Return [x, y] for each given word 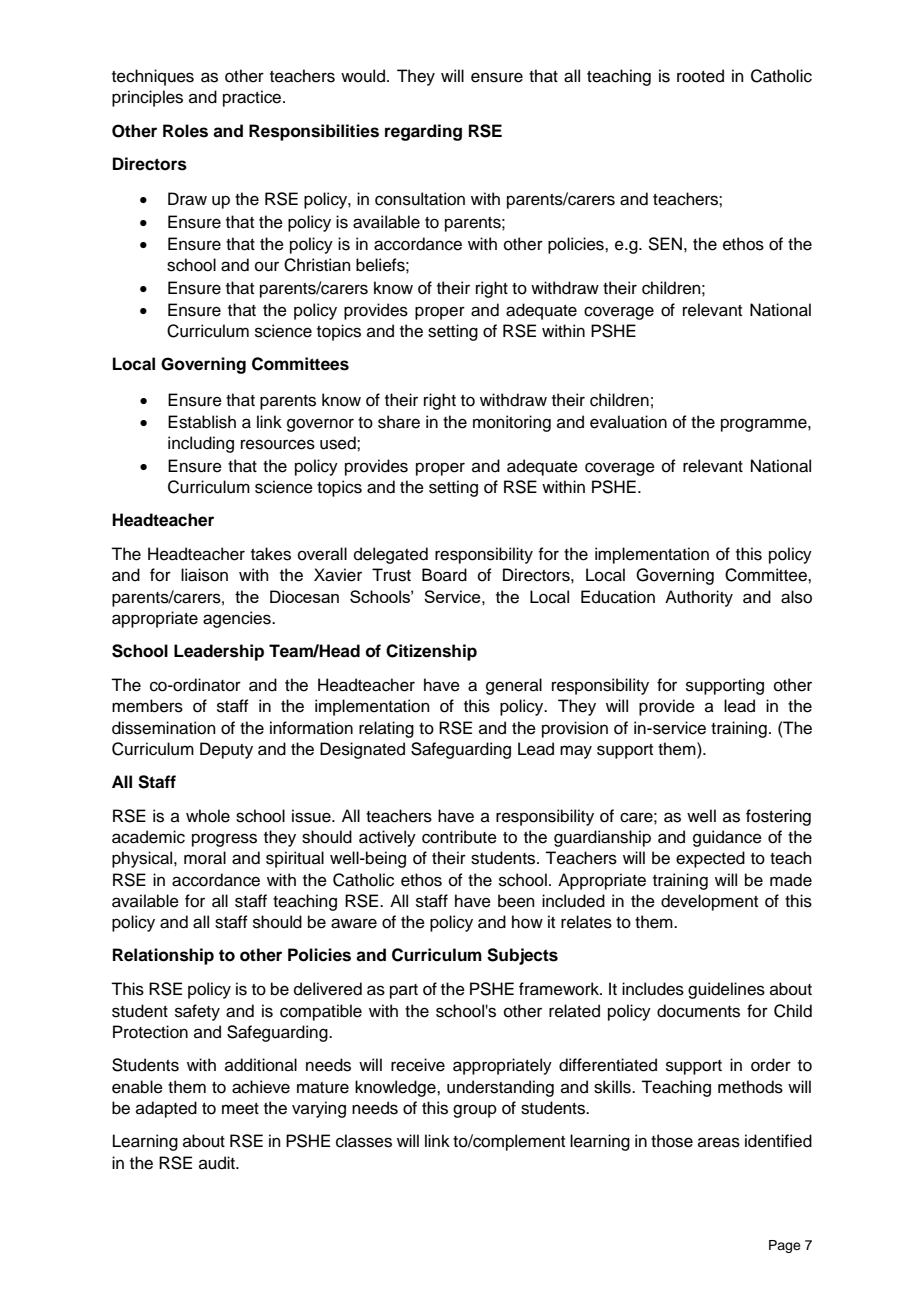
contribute [459, 837]
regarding [423, 132]
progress [224, 840]
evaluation [628, 422]
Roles [185, 131]
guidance [727, 838]
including [201, 444]
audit [218, 1163]
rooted [700, 76]
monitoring [512, 423]
